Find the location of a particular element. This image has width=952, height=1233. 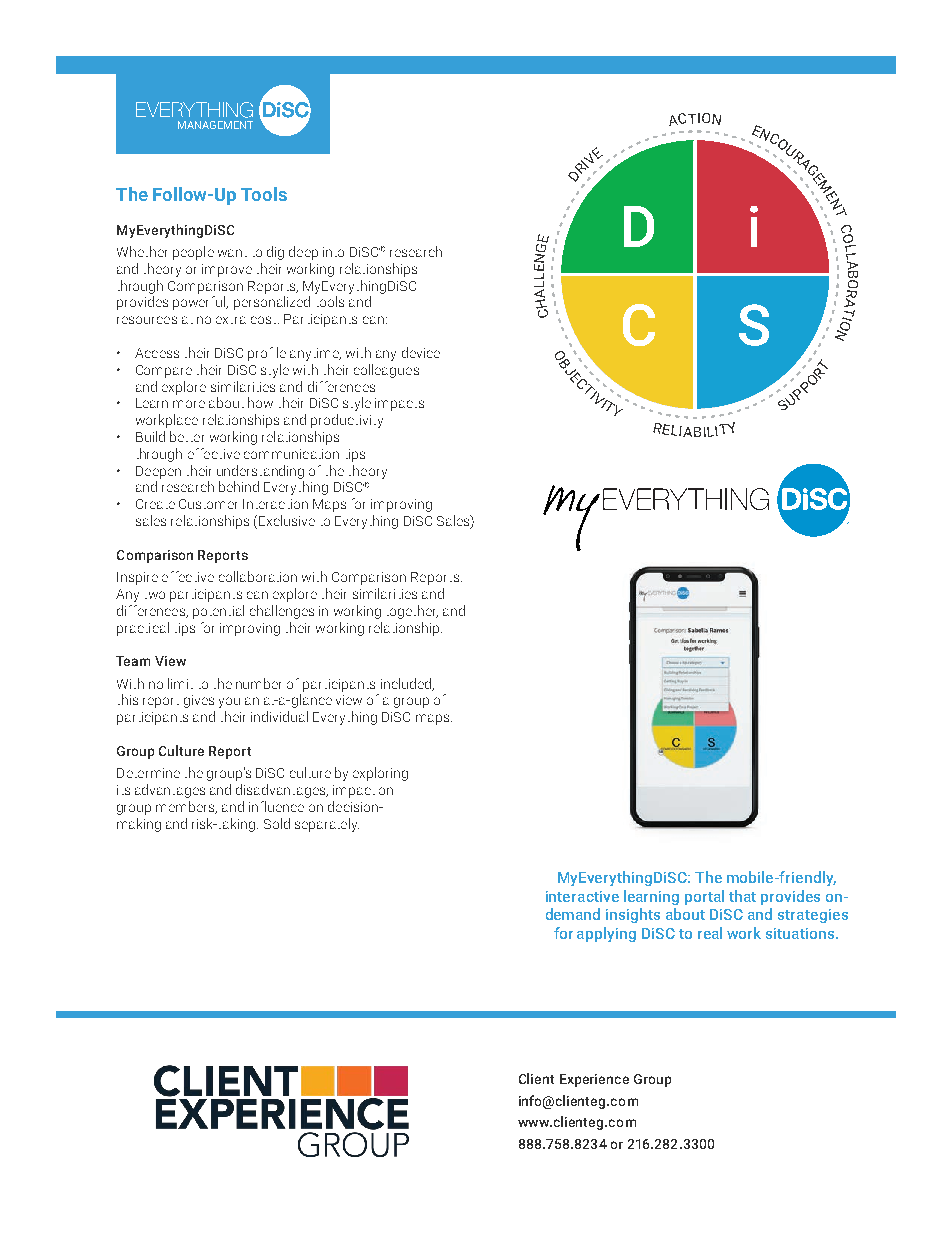

MANAGEMENT is located at coordinates (215, 125).
